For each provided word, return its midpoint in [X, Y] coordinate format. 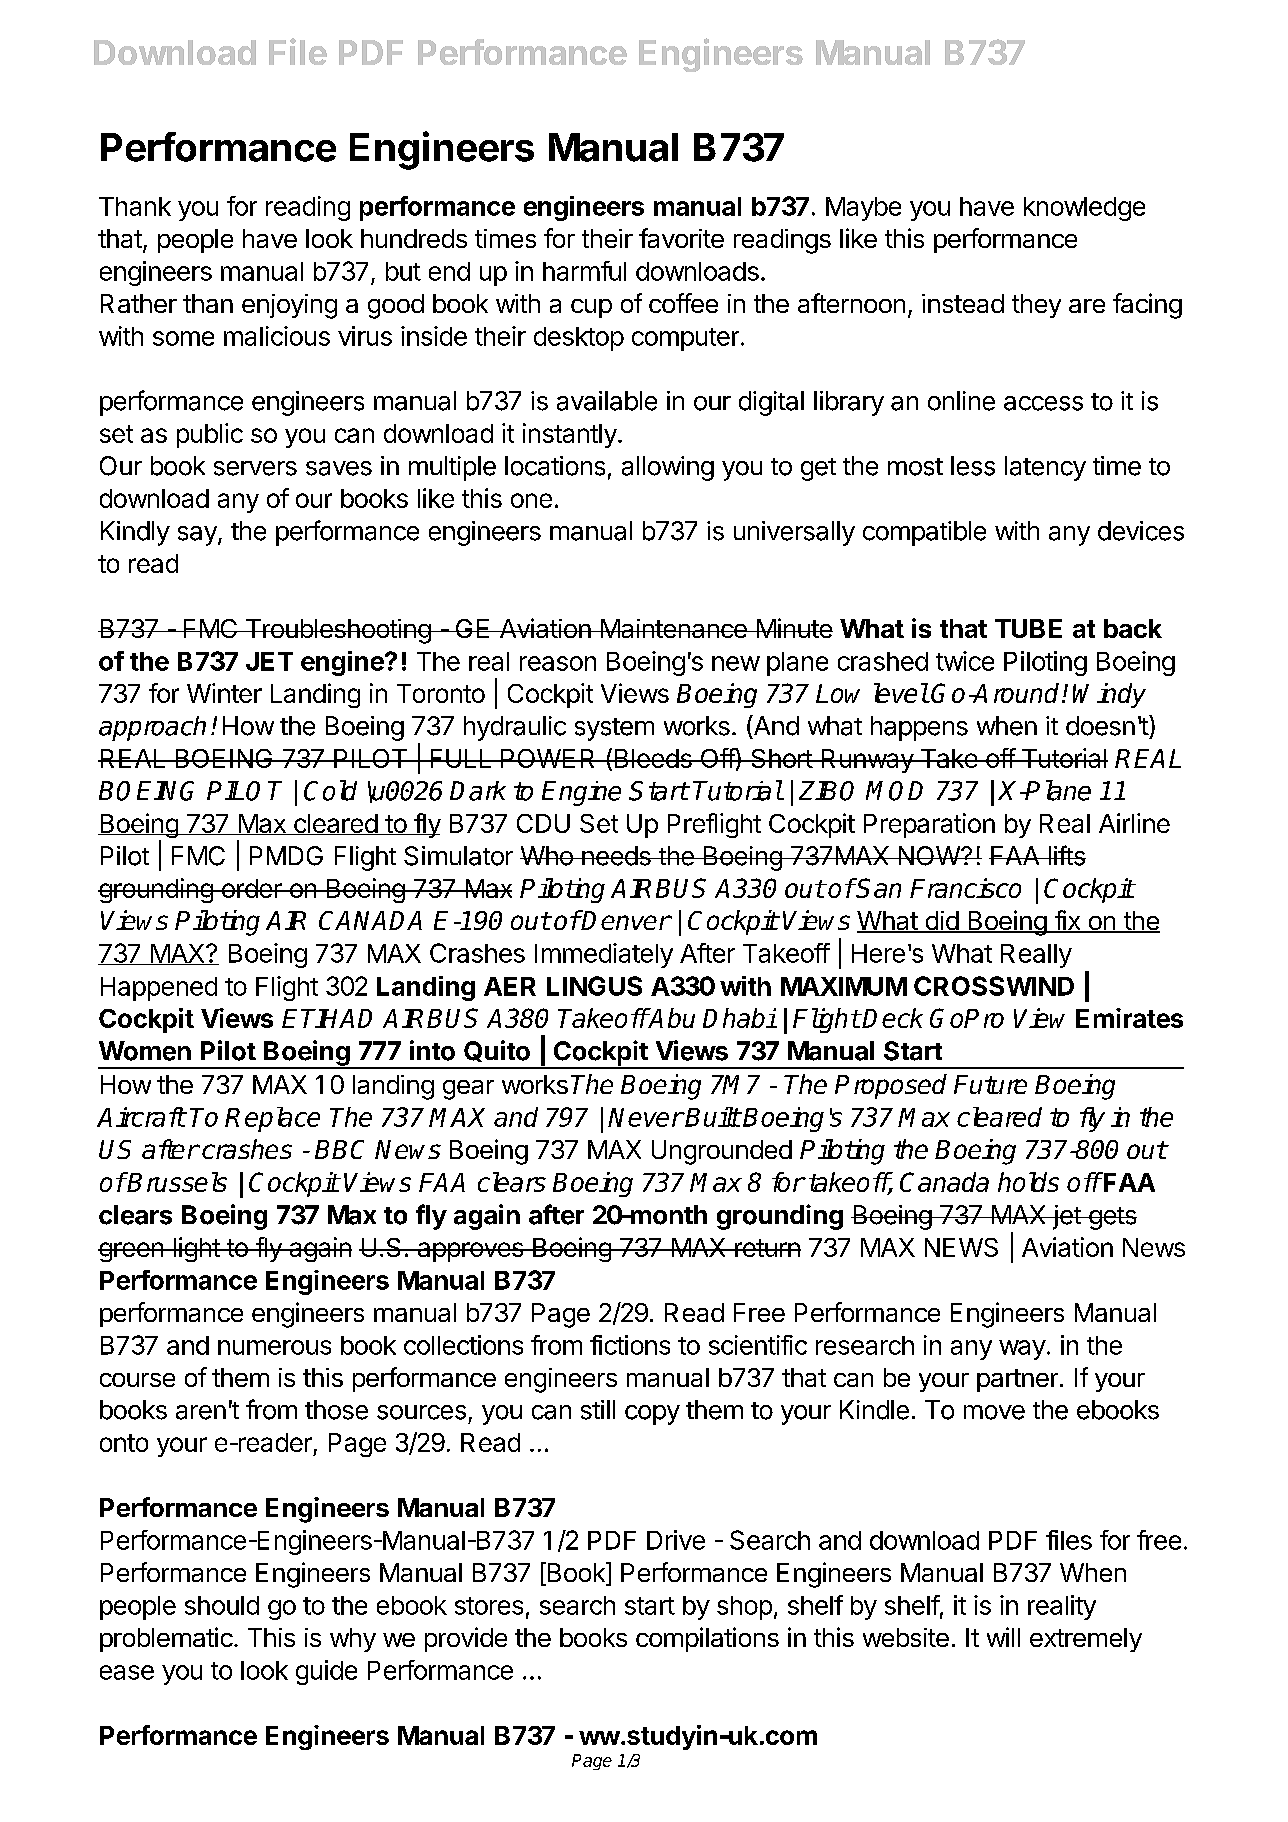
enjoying [289, 306]
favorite [681, 238]
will [1003, 1637]
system [614, 729]
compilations [707, 1639]
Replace [272, 1119]
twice [965, 661]
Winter [224, 693]
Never [645, 1117]
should [222, 1605]
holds [1028, 1182]
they [1036, 306]
